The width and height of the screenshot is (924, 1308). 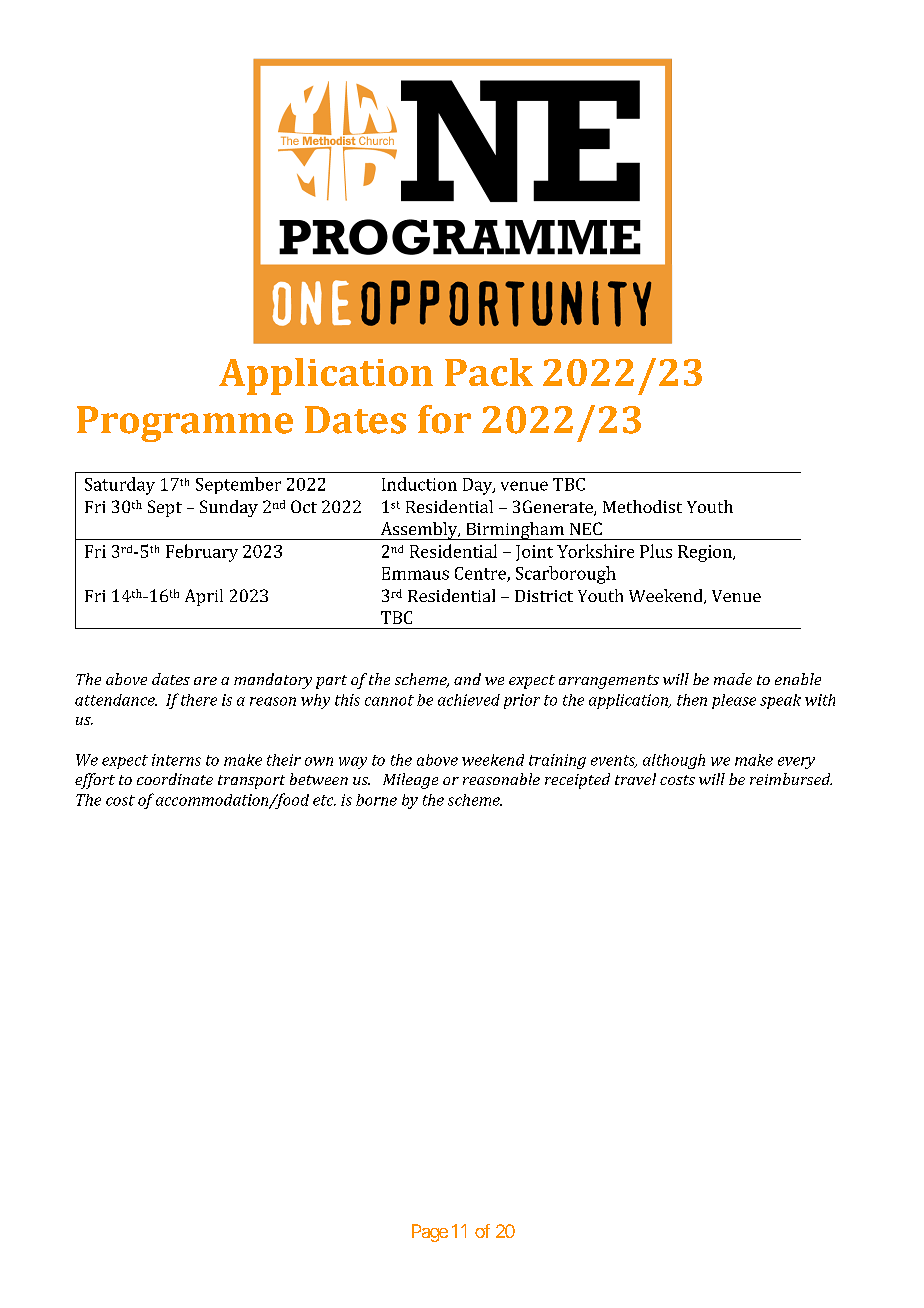 I want to click on Pack, so click(x=489, y=372).
